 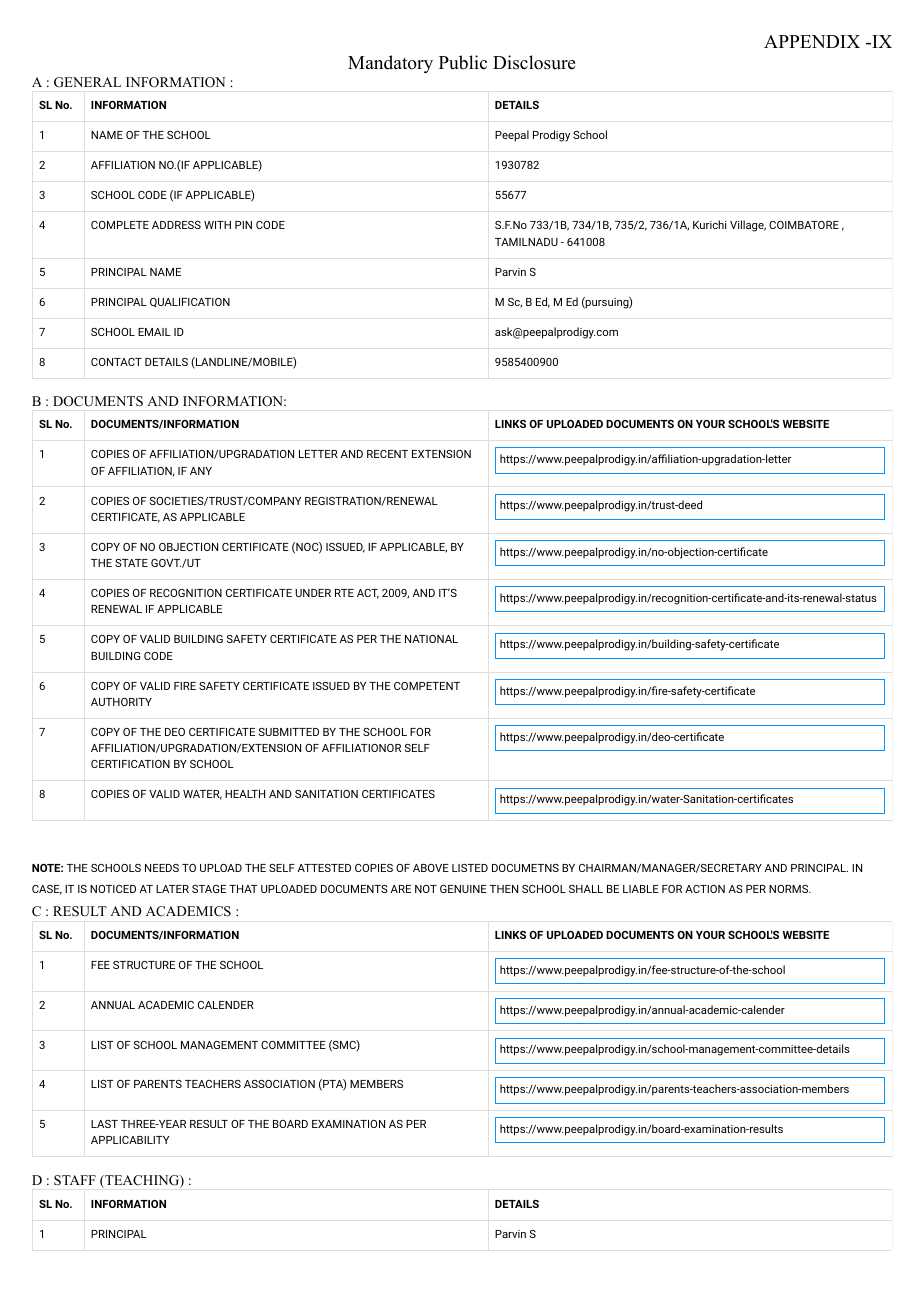 I want to click on GENERAL, so click(x=87, y=82).
